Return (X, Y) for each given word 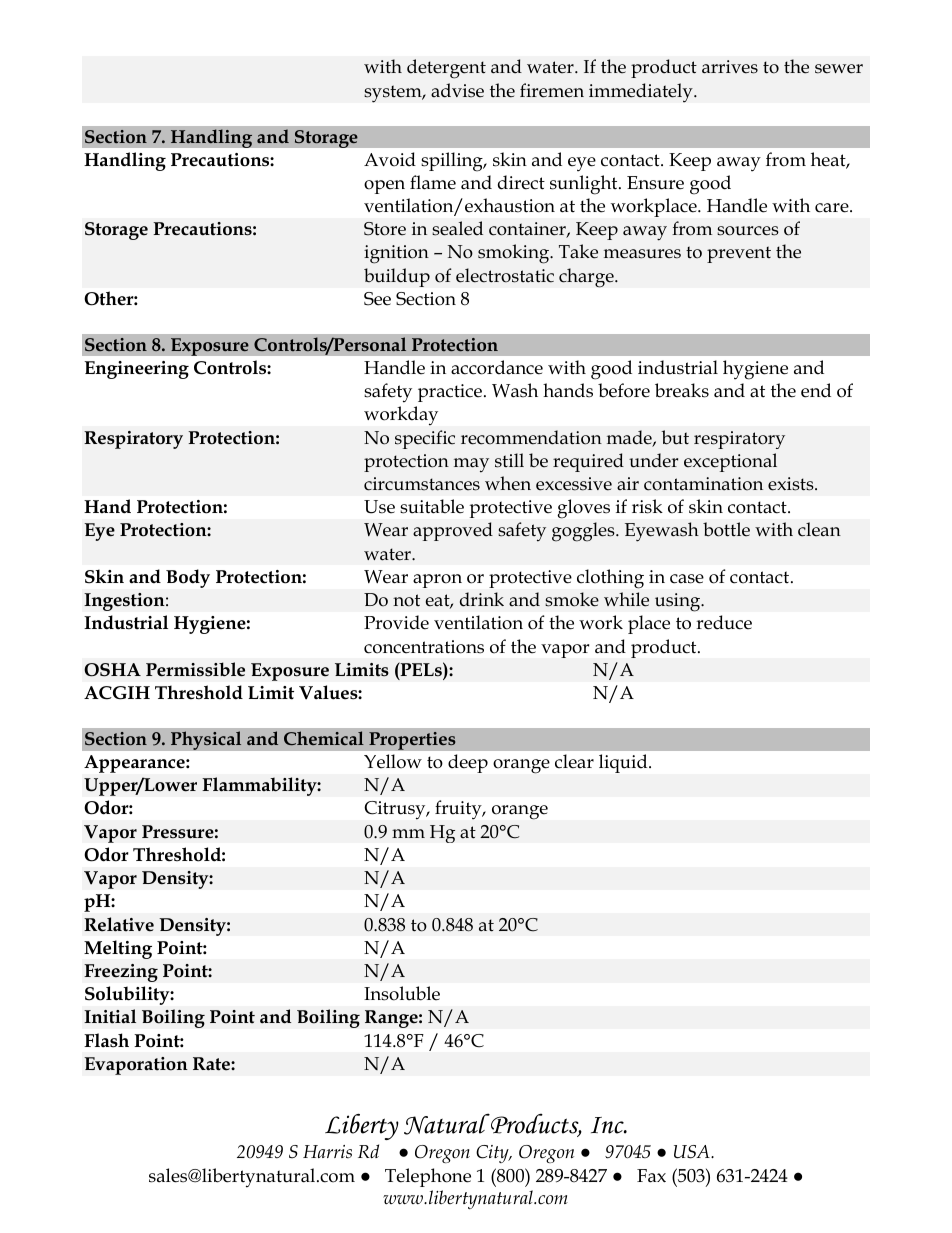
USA (693, 1152)
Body (188, 578)
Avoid (390, 159)
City (493, 1154)
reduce (724, 622)
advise (457, 90)
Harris (327, 1152)
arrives (730, 67)
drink (482, 599)
